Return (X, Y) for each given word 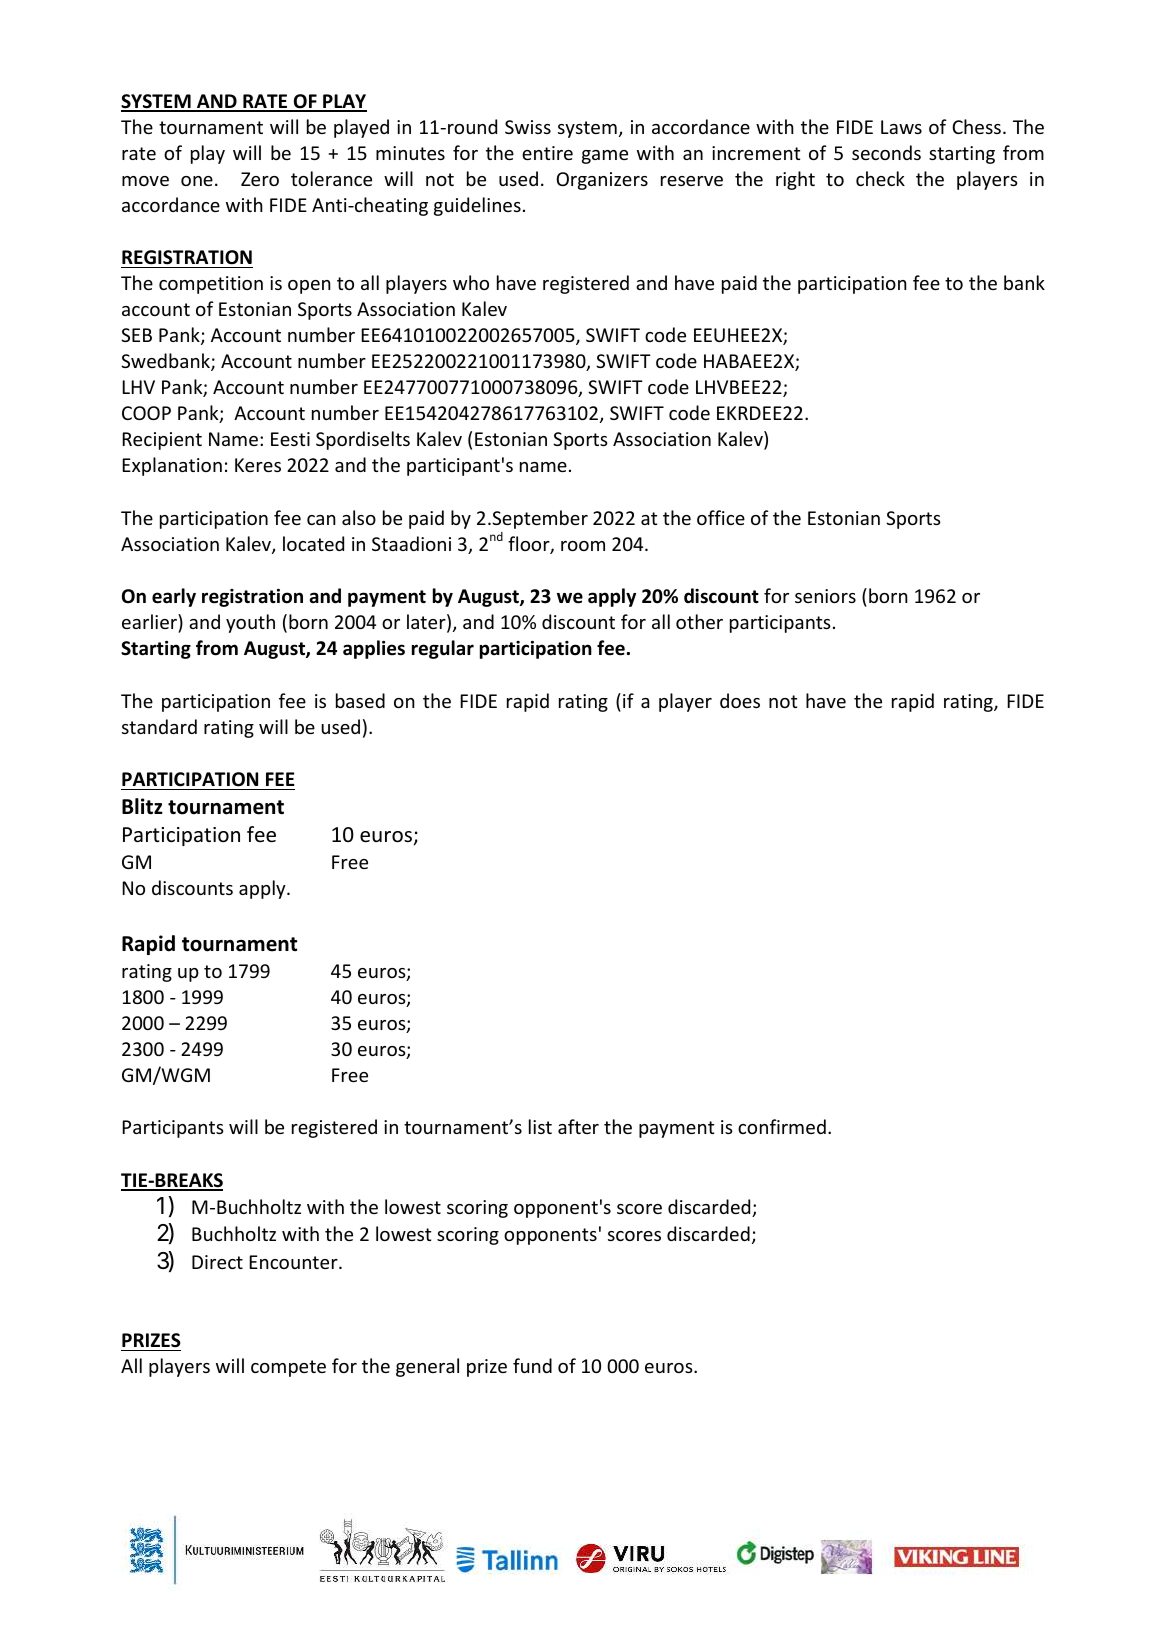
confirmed (782, 1126)
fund (532, 1365)
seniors (825, 596)
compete (288, 1368)
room (583, 546)
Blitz (142, 806)
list (540, 1126)
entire (547, 153)
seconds (886, 152)
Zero (260, 179)
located (313, 543)
